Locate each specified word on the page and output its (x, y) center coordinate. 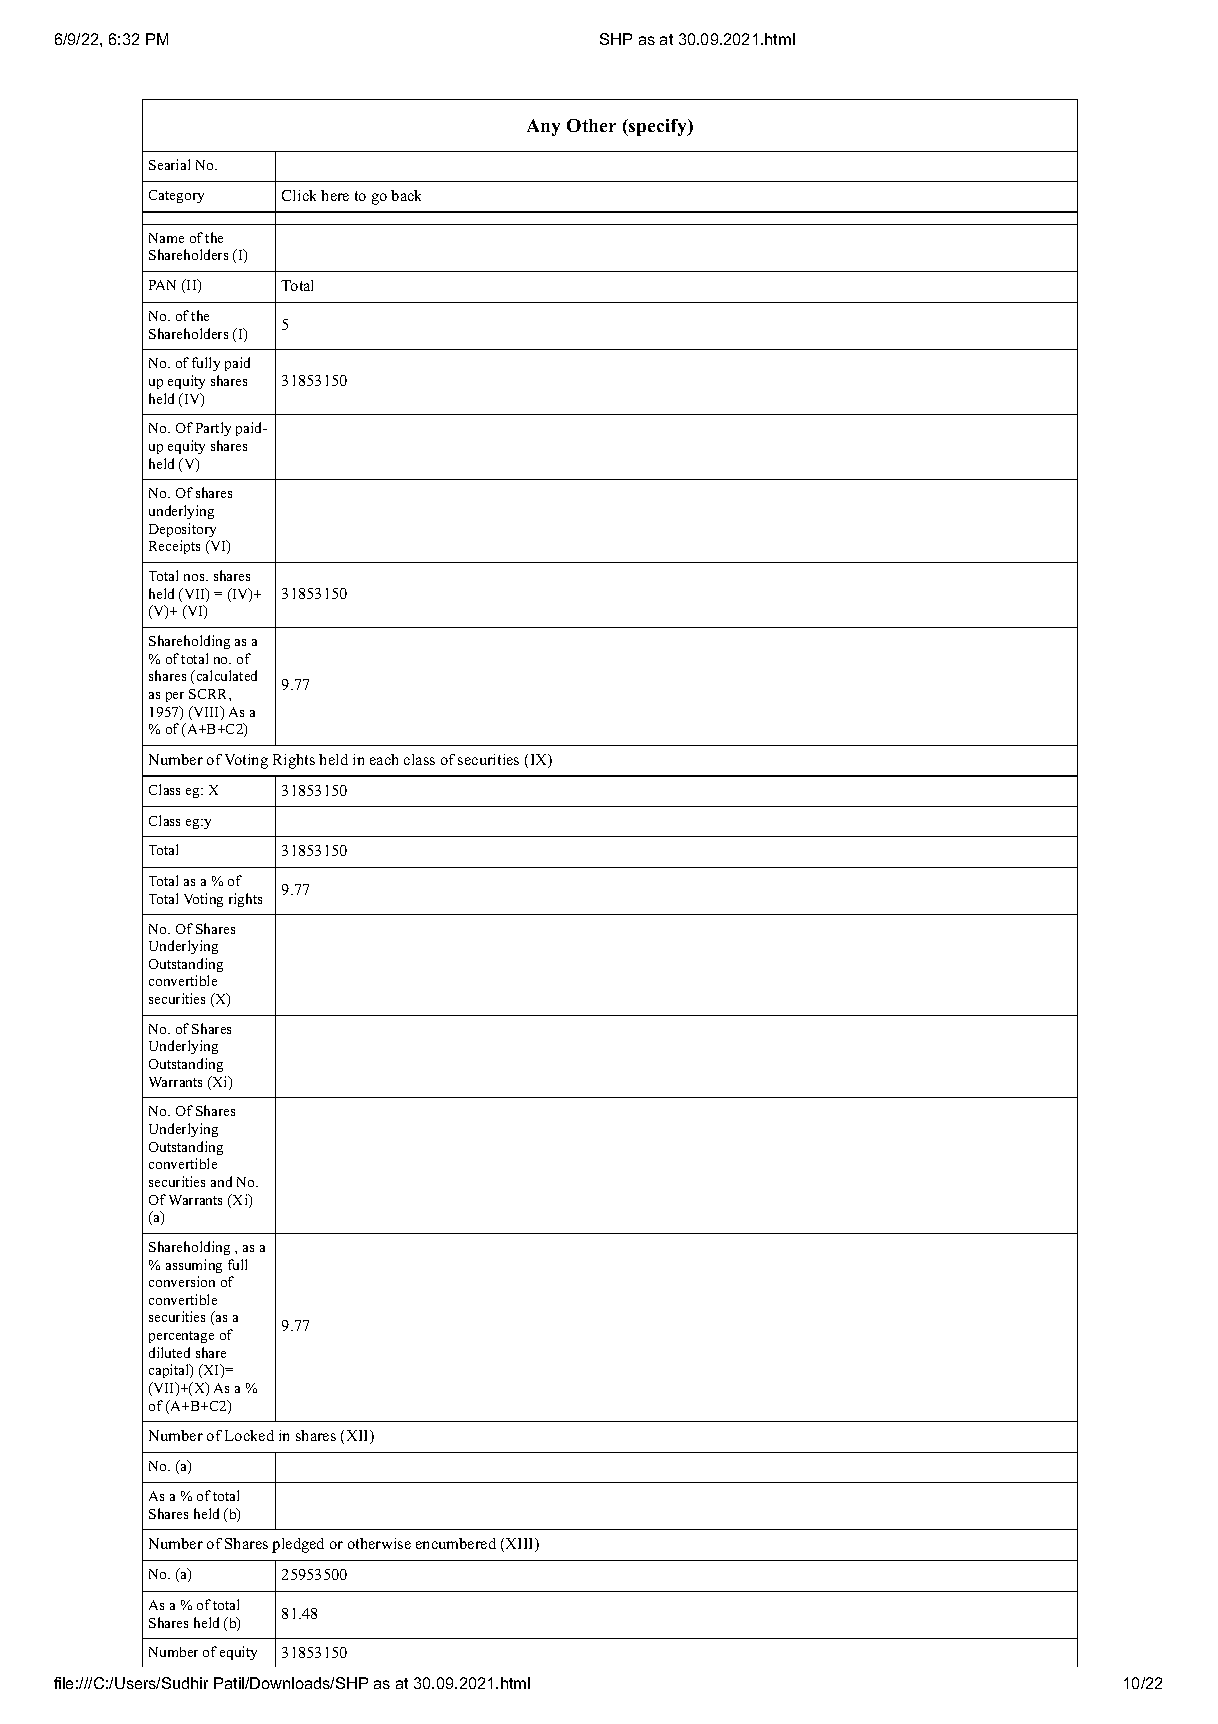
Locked (249, 1435)
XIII (519, 1545)
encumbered (456, 1543)
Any (543, 127)
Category (176, 196)
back (406, 195)
